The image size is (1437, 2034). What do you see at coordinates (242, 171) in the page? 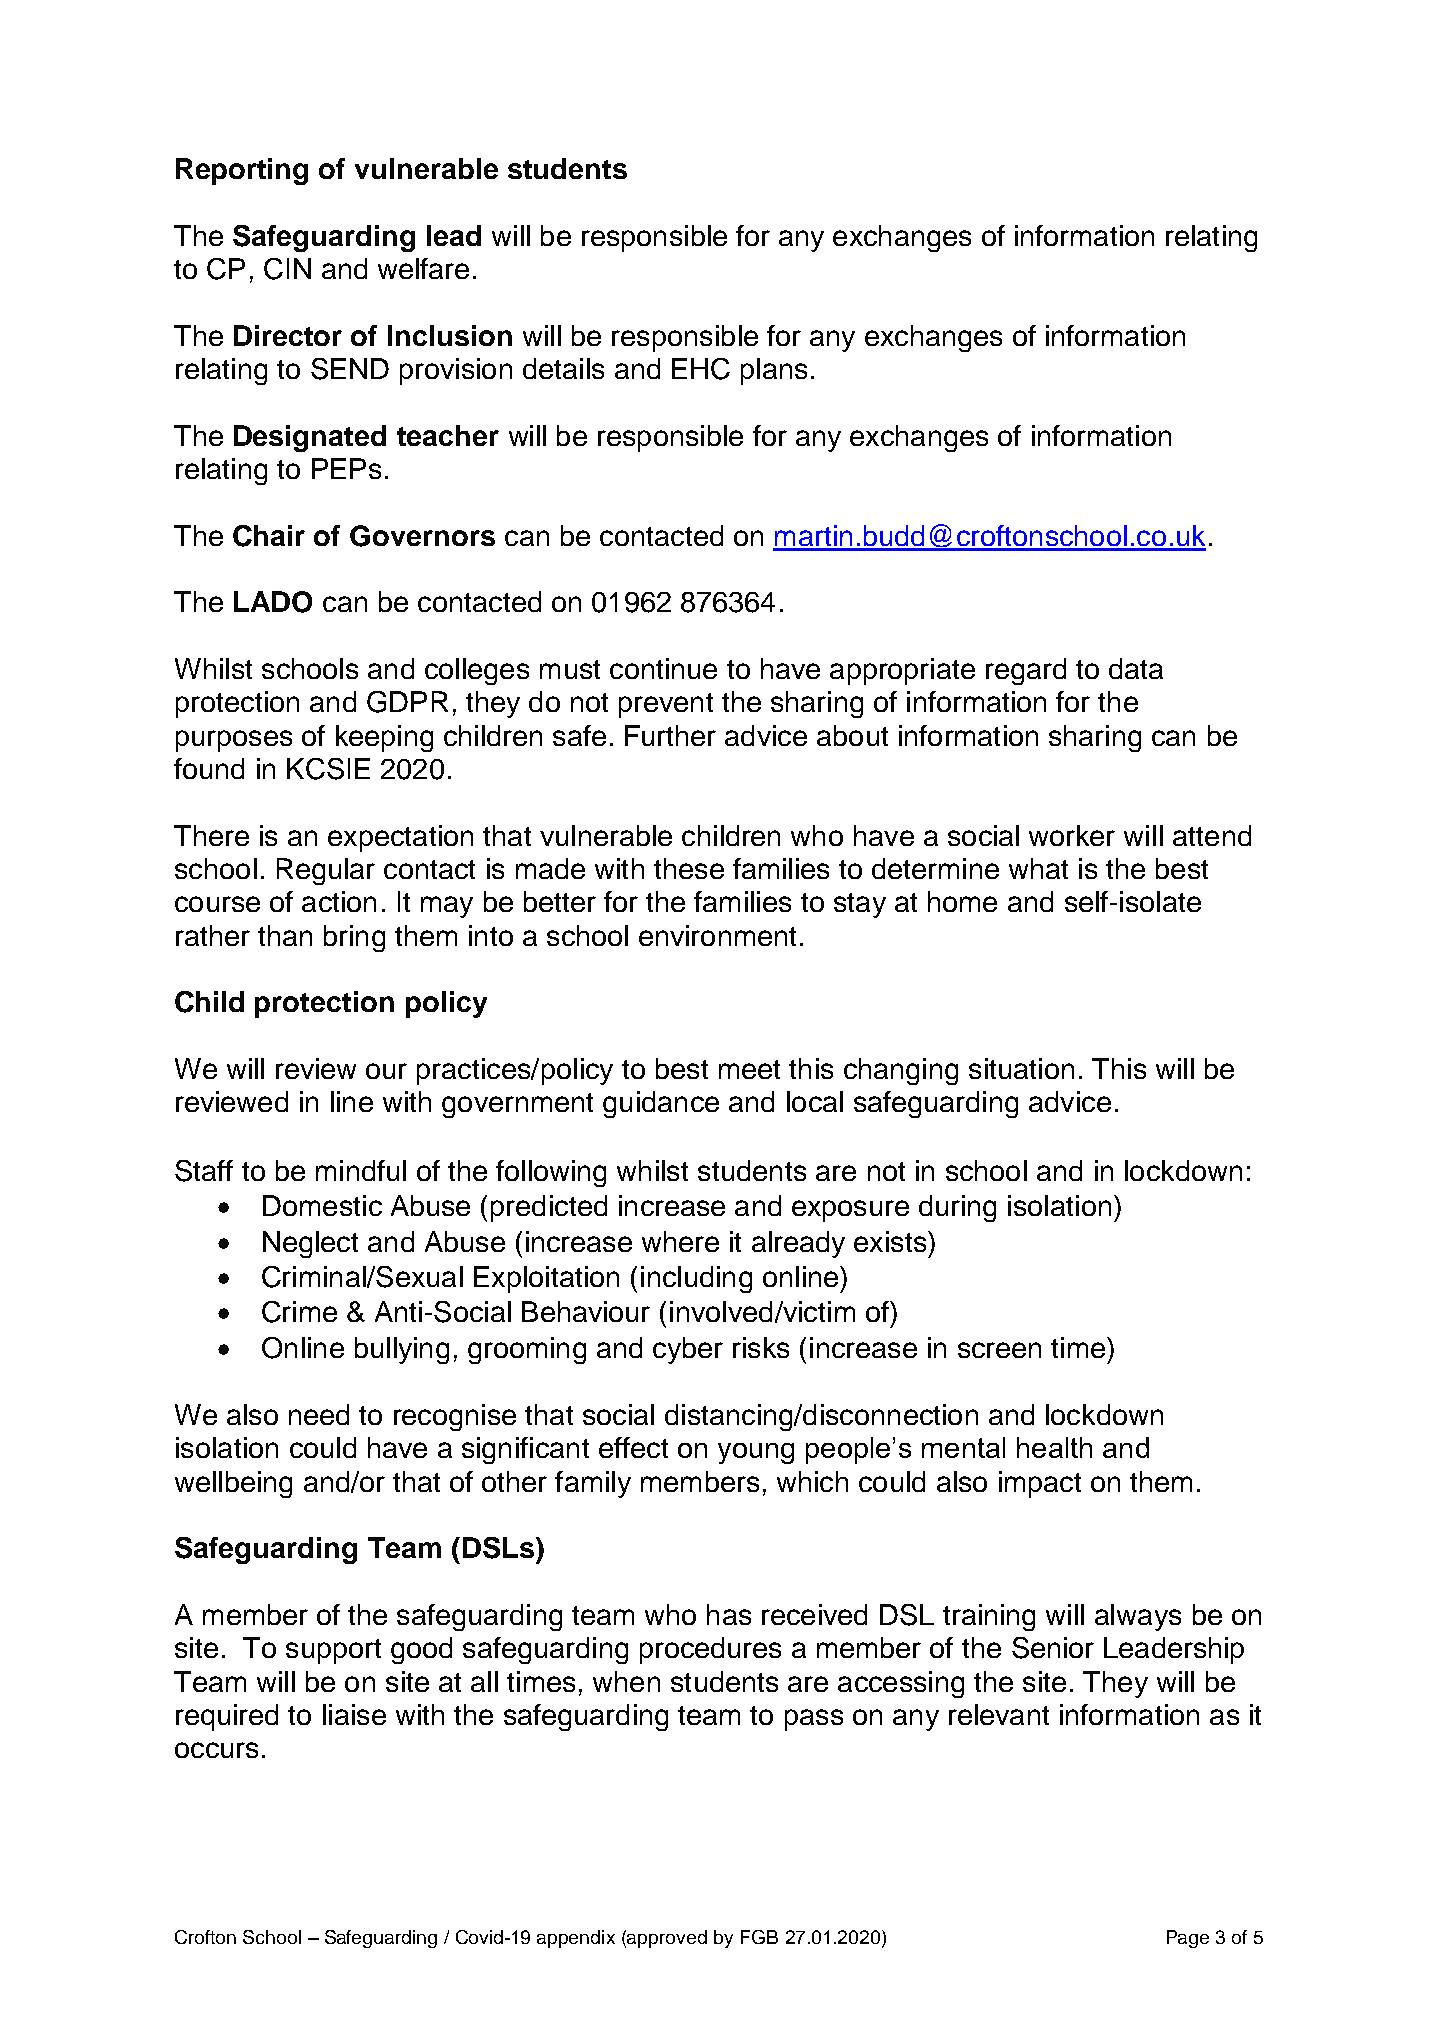
I see `Reporting` at bounding box center [242, 171].
